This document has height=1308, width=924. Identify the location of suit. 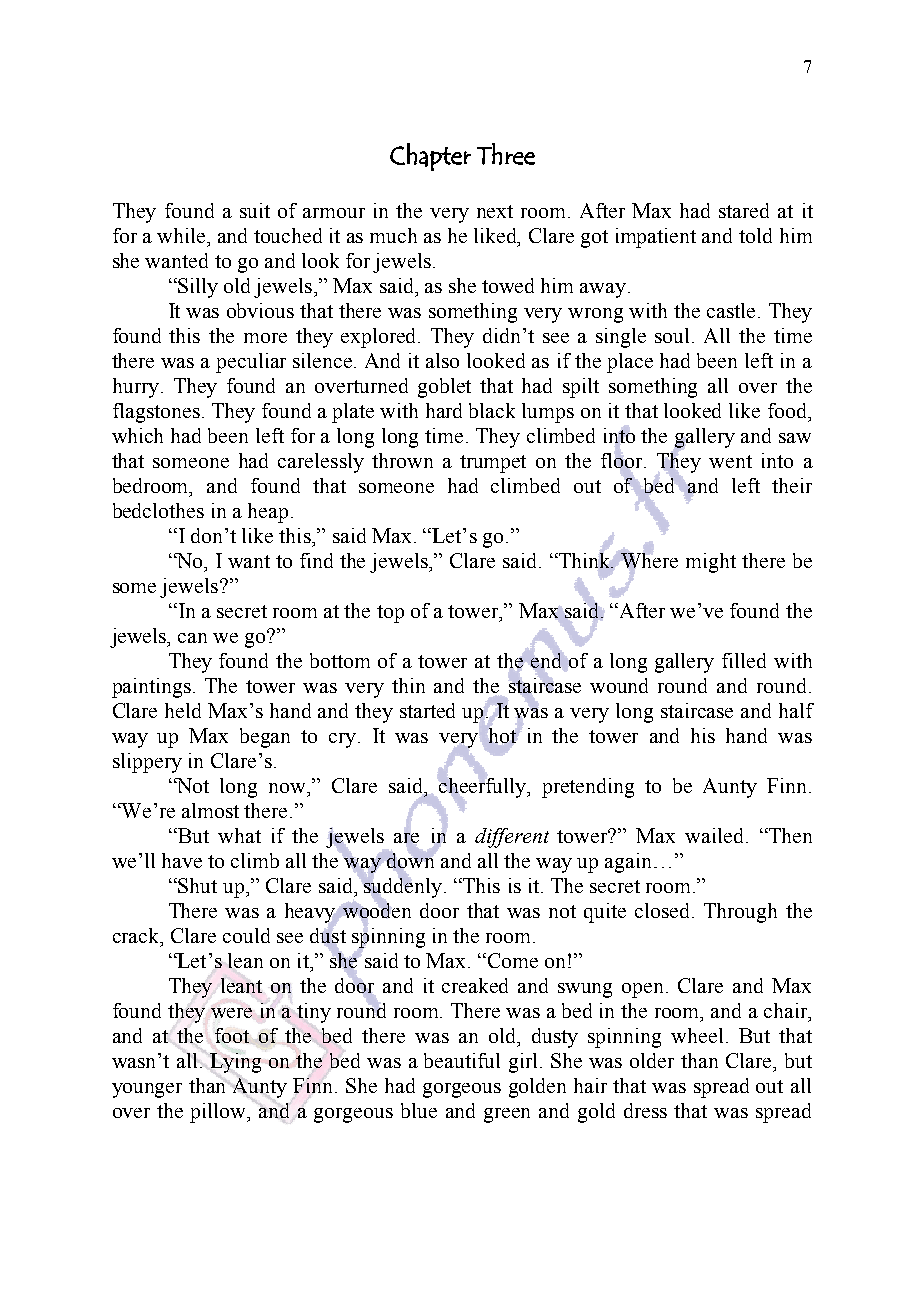
(255, 210).
